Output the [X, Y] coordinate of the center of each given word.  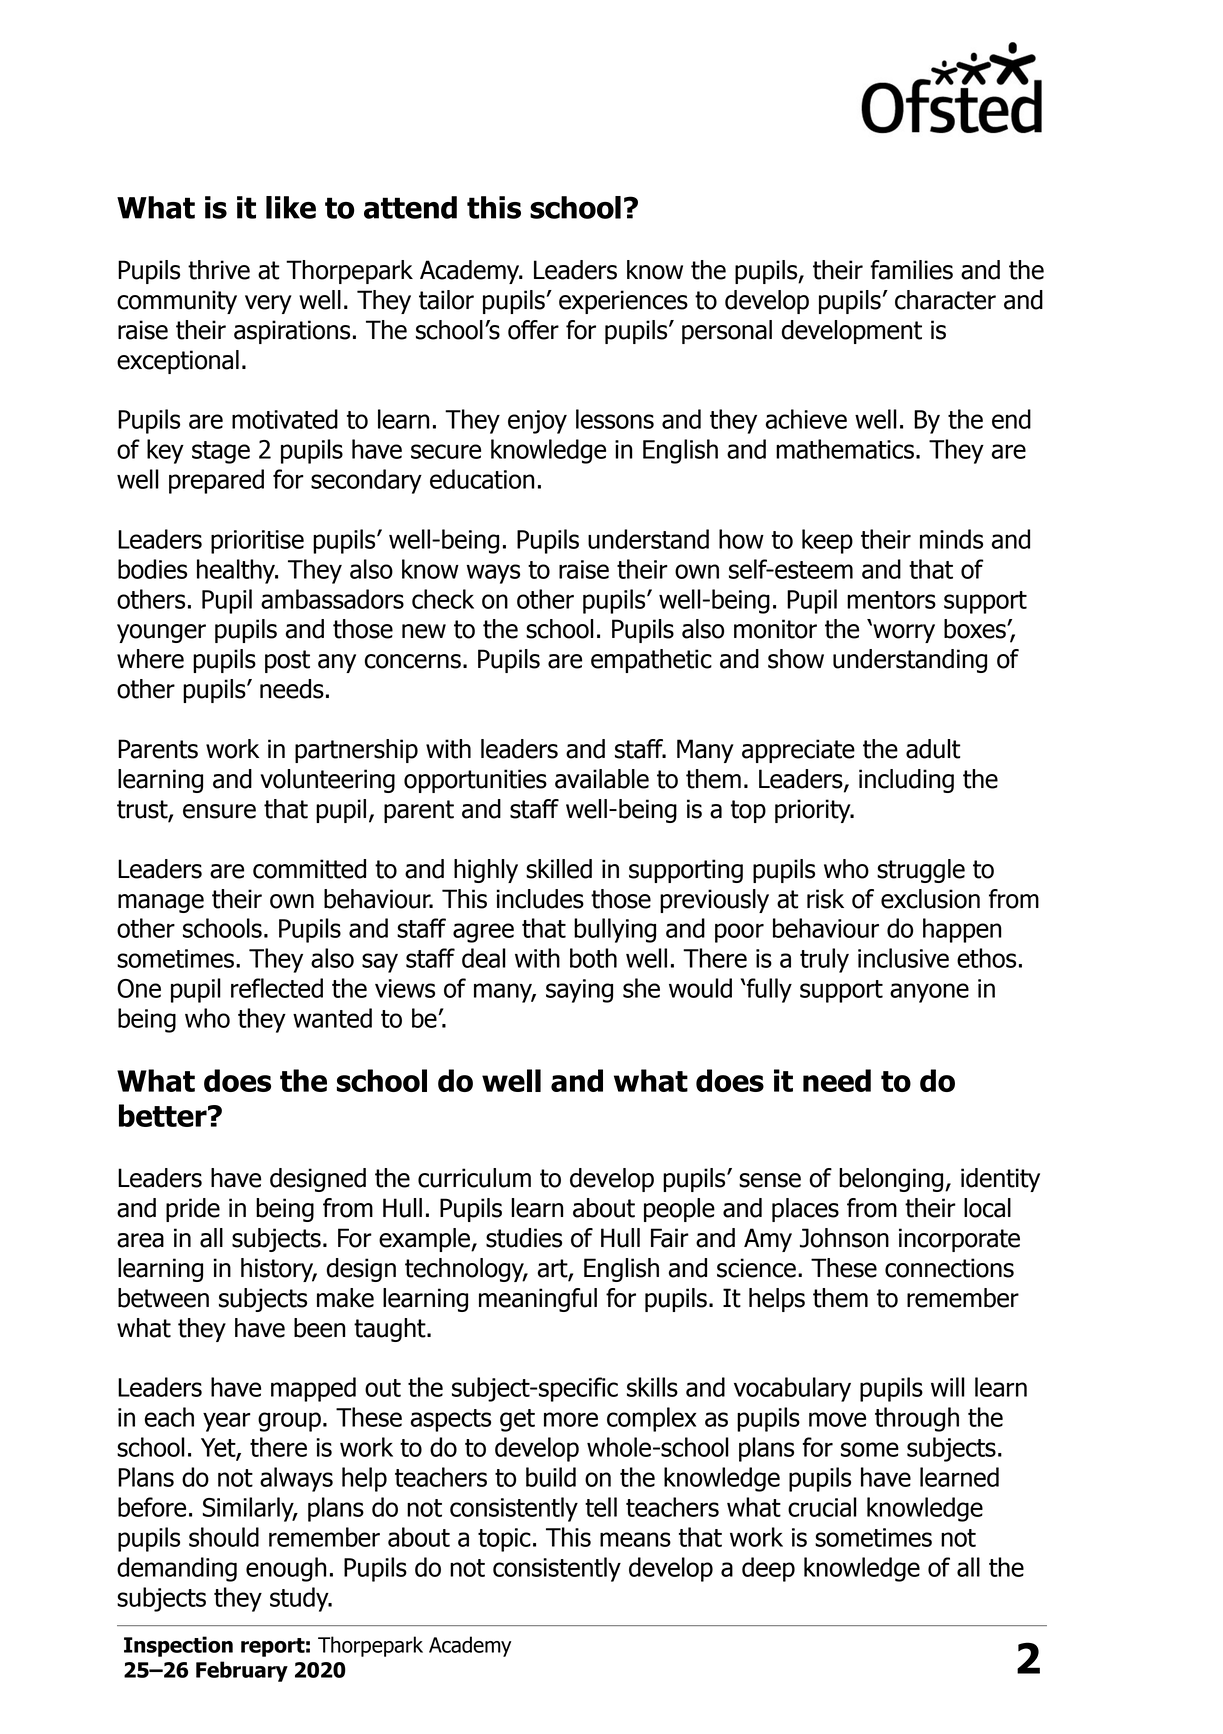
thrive [219, 270]
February [242, 1671]
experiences [623, 302]
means [635, 1539]
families [911, 270]
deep [768, 1569]
